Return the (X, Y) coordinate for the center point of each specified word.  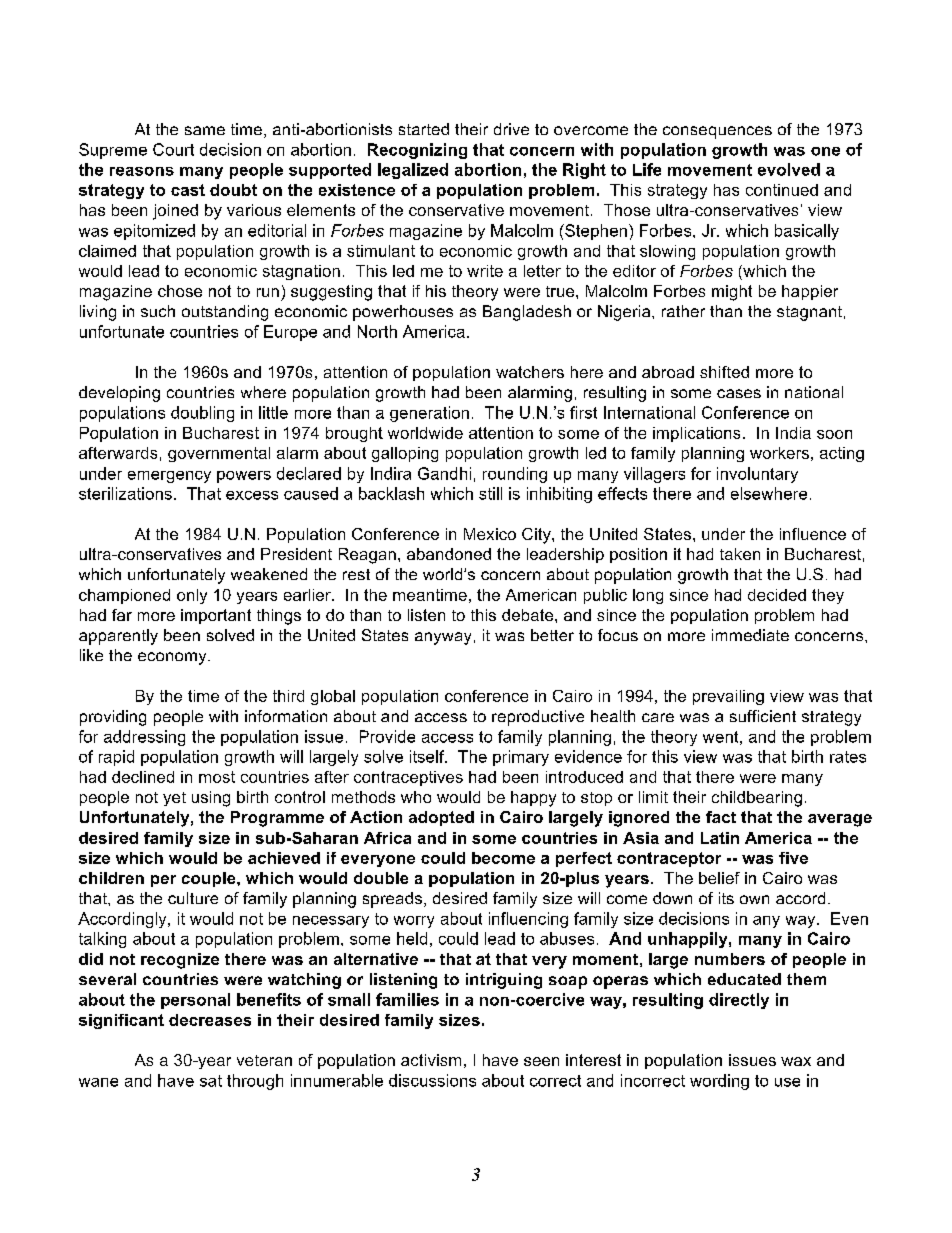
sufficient (763, 716)
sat (211, 1081)
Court (173, 149)
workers (779, 453)
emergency (169, 477)
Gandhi (444, 473)
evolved (789, 169)
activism (431, 1060)
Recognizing (417, 151)
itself (428, 756)
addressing (144, 738)
